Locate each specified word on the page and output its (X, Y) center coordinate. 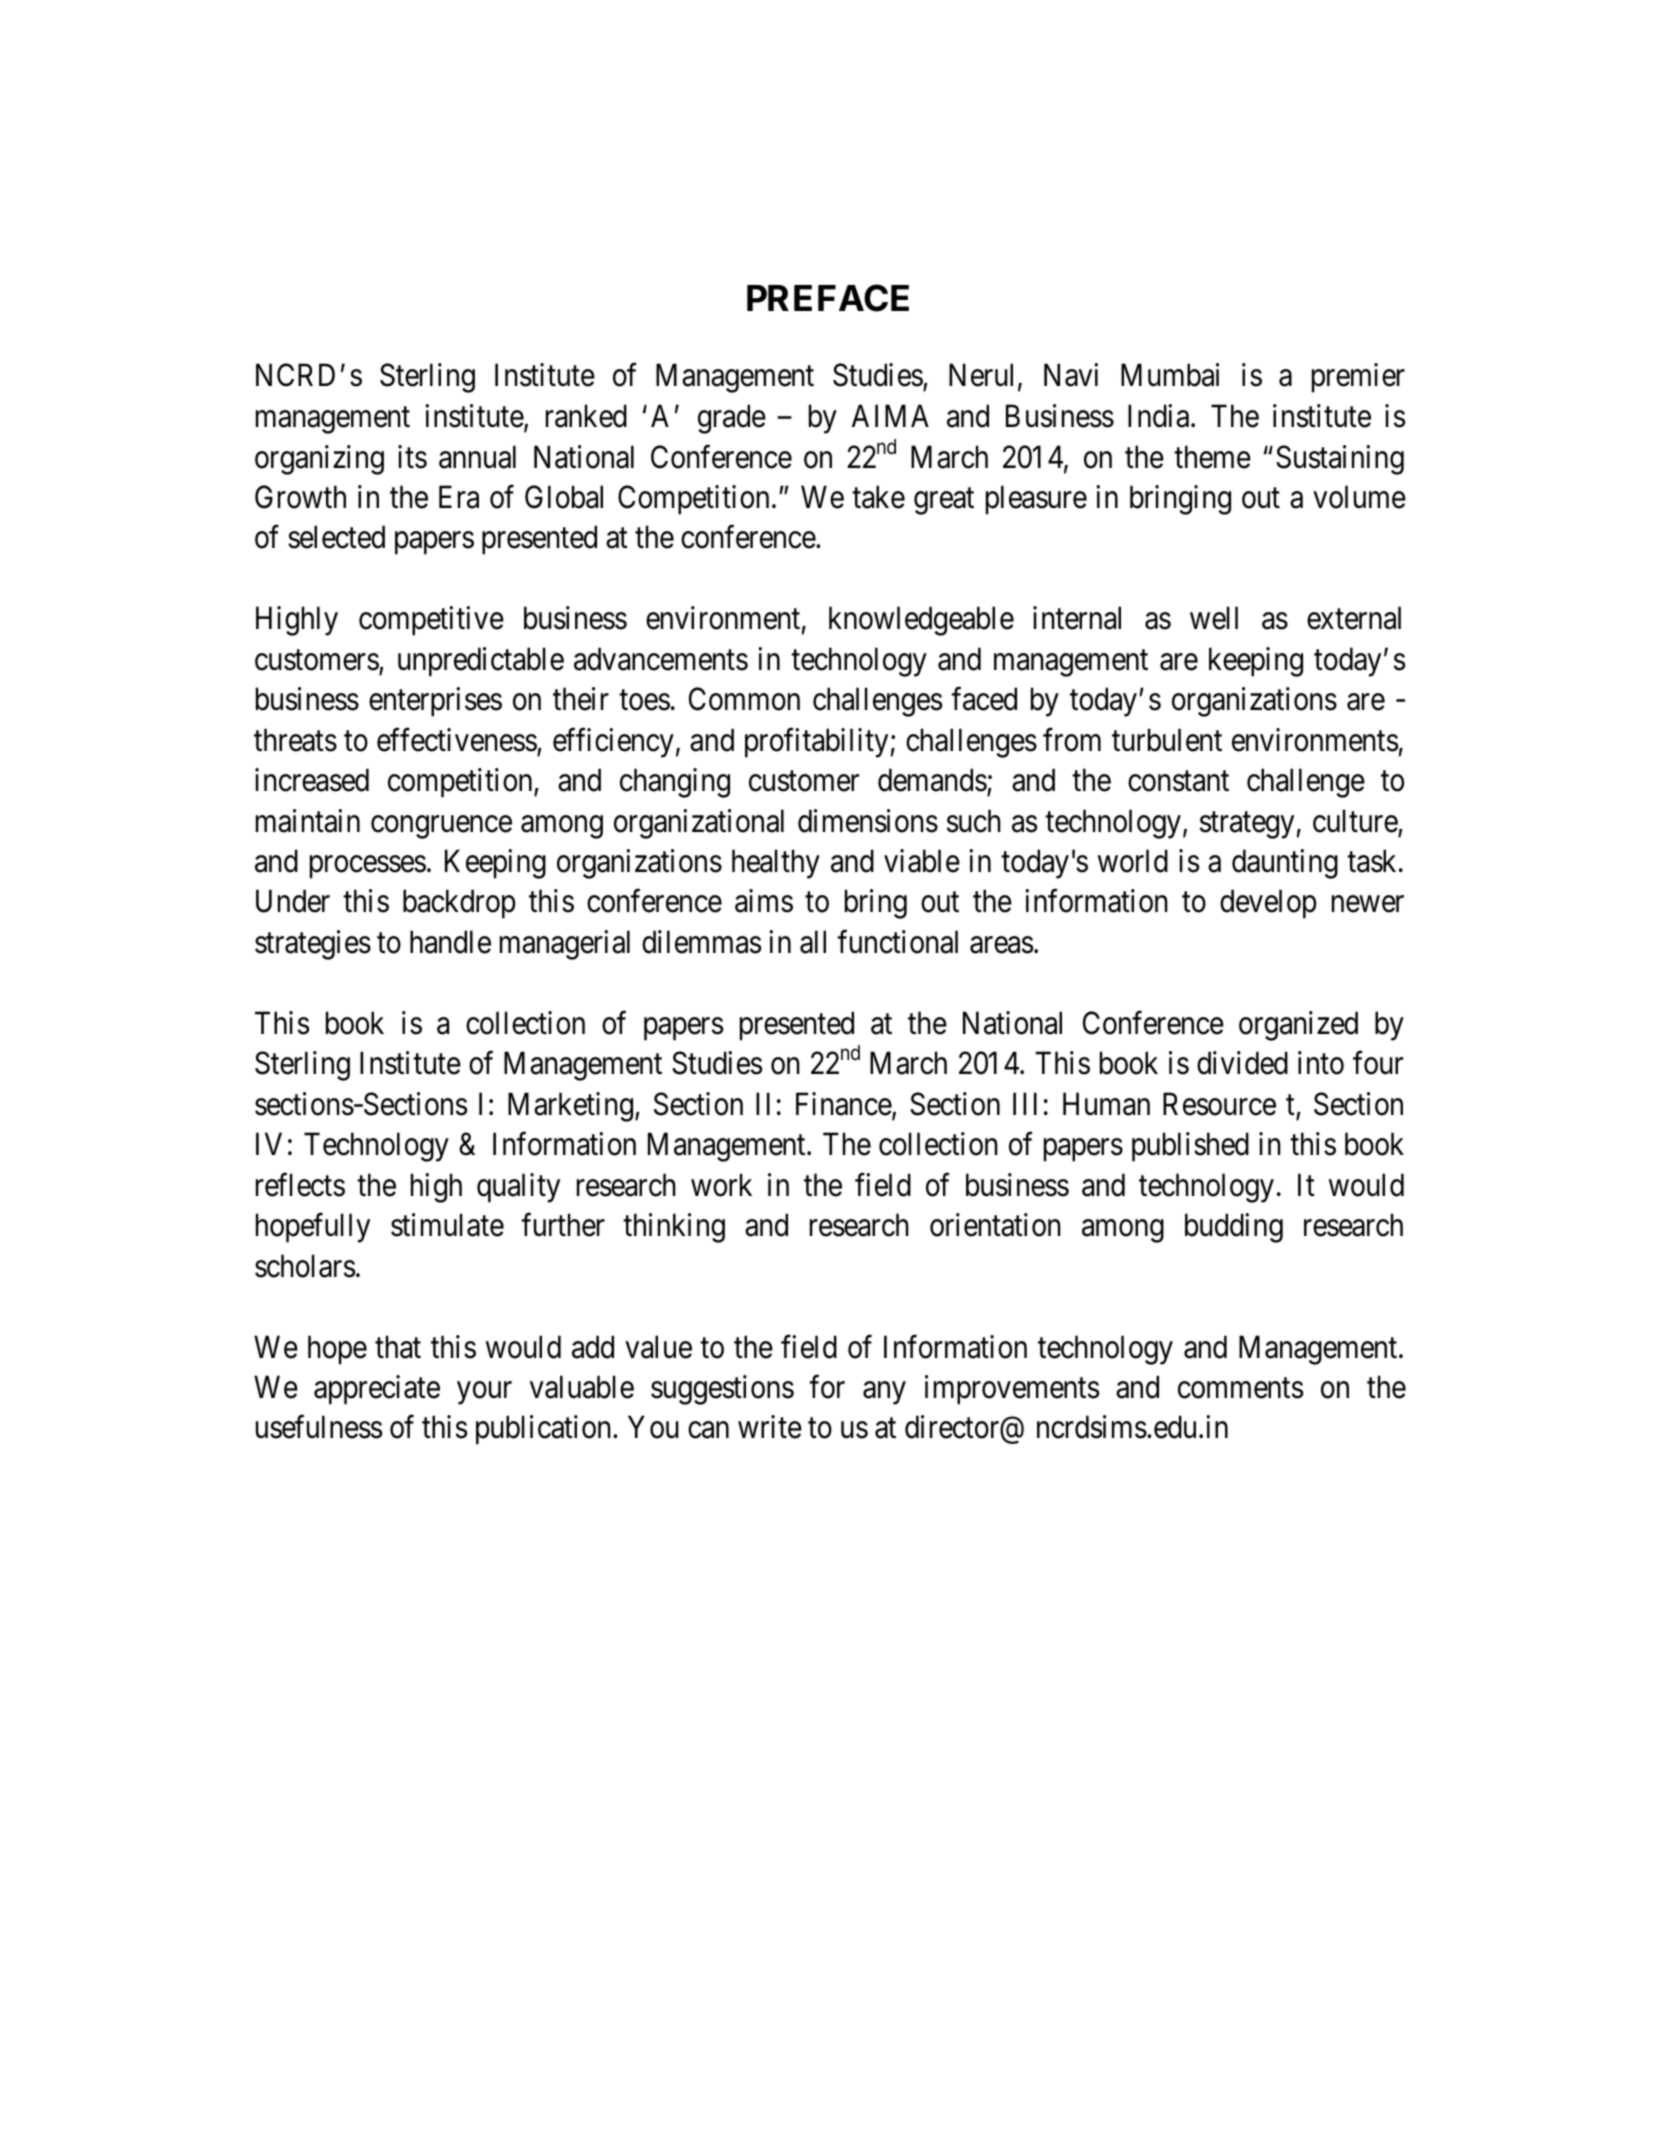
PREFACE (828, 298)
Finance (844, 1105)
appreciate (377, 1390)
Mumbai (1170, 375)
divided (1242, 1063)
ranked (586, 416)
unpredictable (481, 662)
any (884, 1393)
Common (744, 699)
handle (450, 942)
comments (1240, 1388)
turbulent (1167, 740)
